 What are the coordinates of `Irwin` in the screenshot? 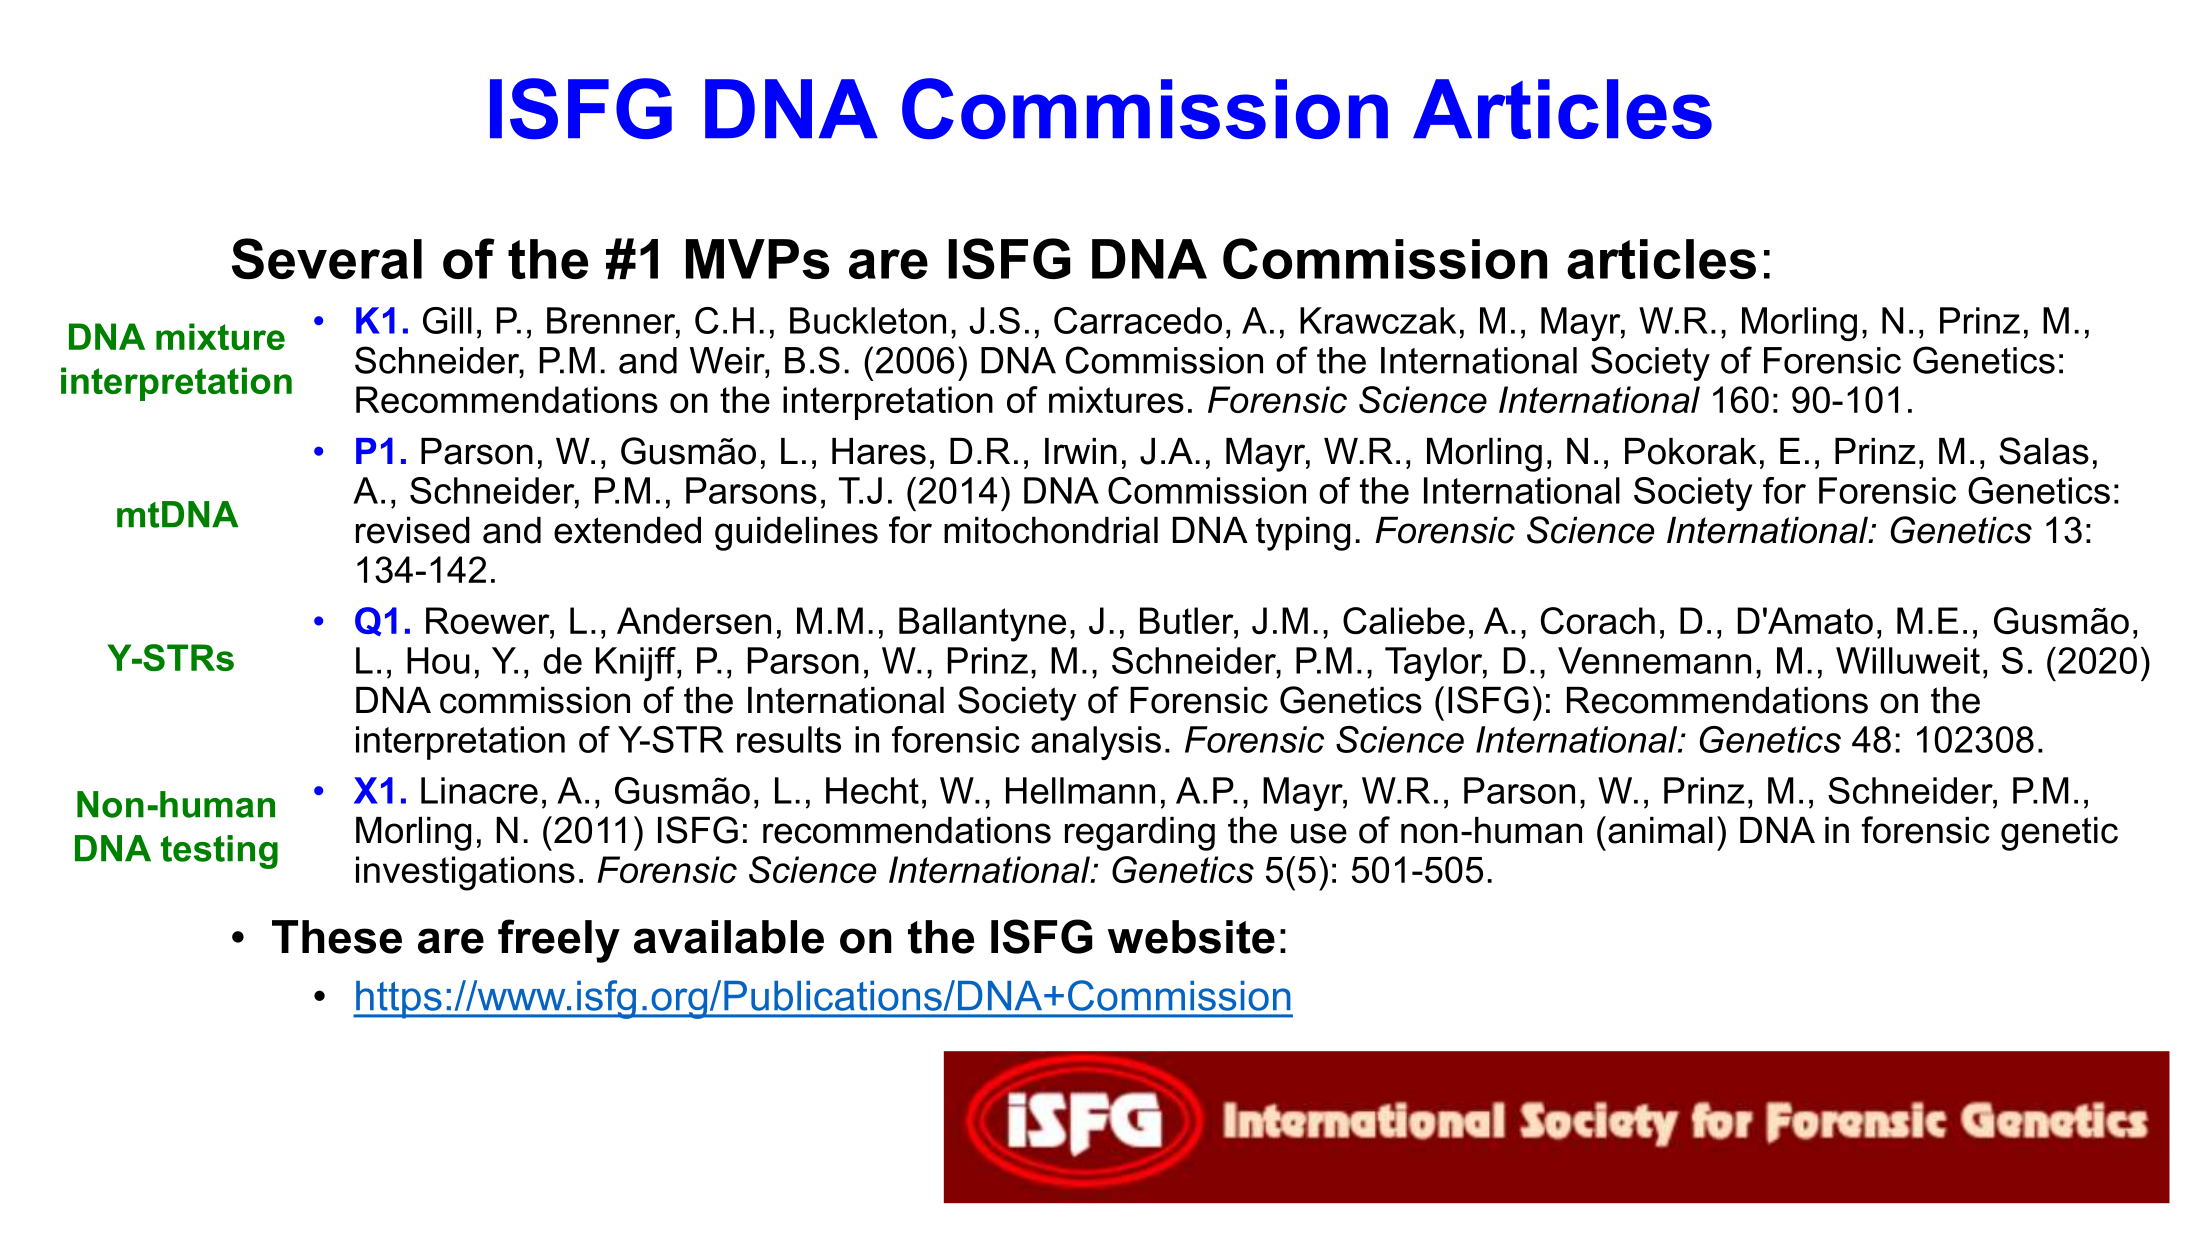 It's located at (1081, 451).
